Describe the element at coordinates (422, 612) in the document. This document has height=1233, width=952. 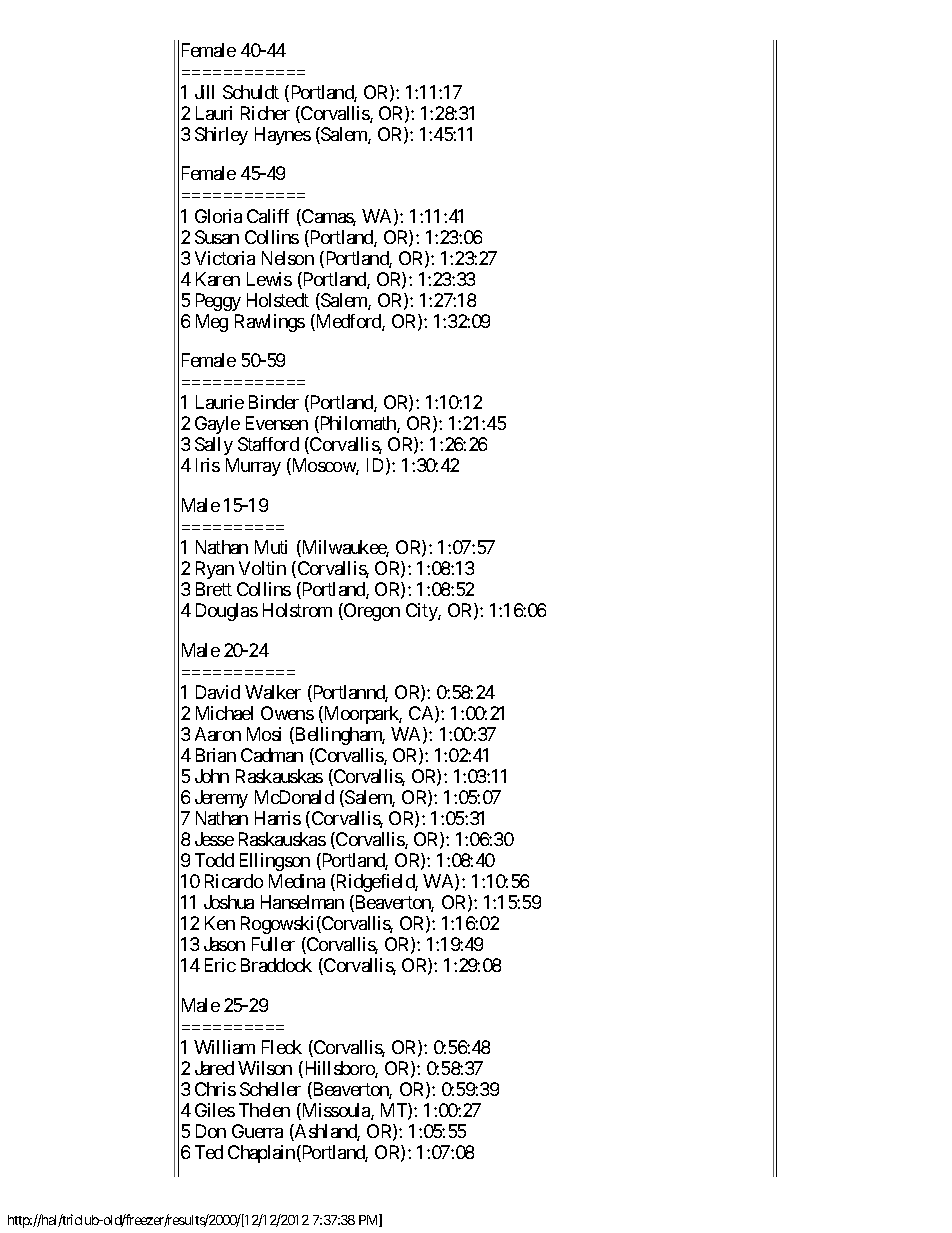
I see `City` at that location.
